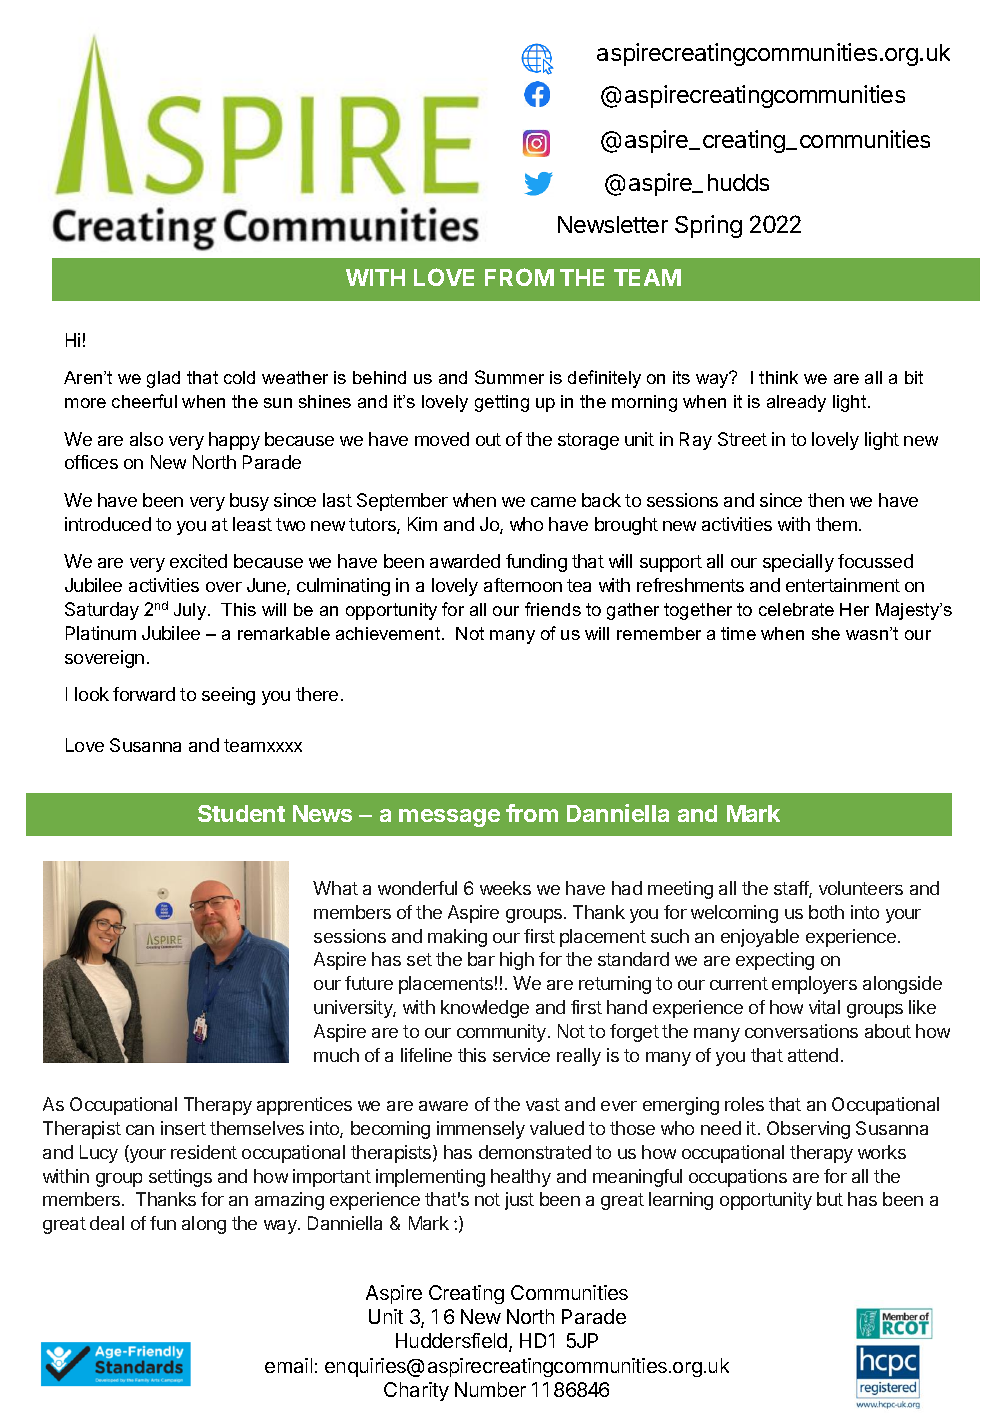 The image size is (1006, 1423). I want to click on glad, so click(163, 379).
